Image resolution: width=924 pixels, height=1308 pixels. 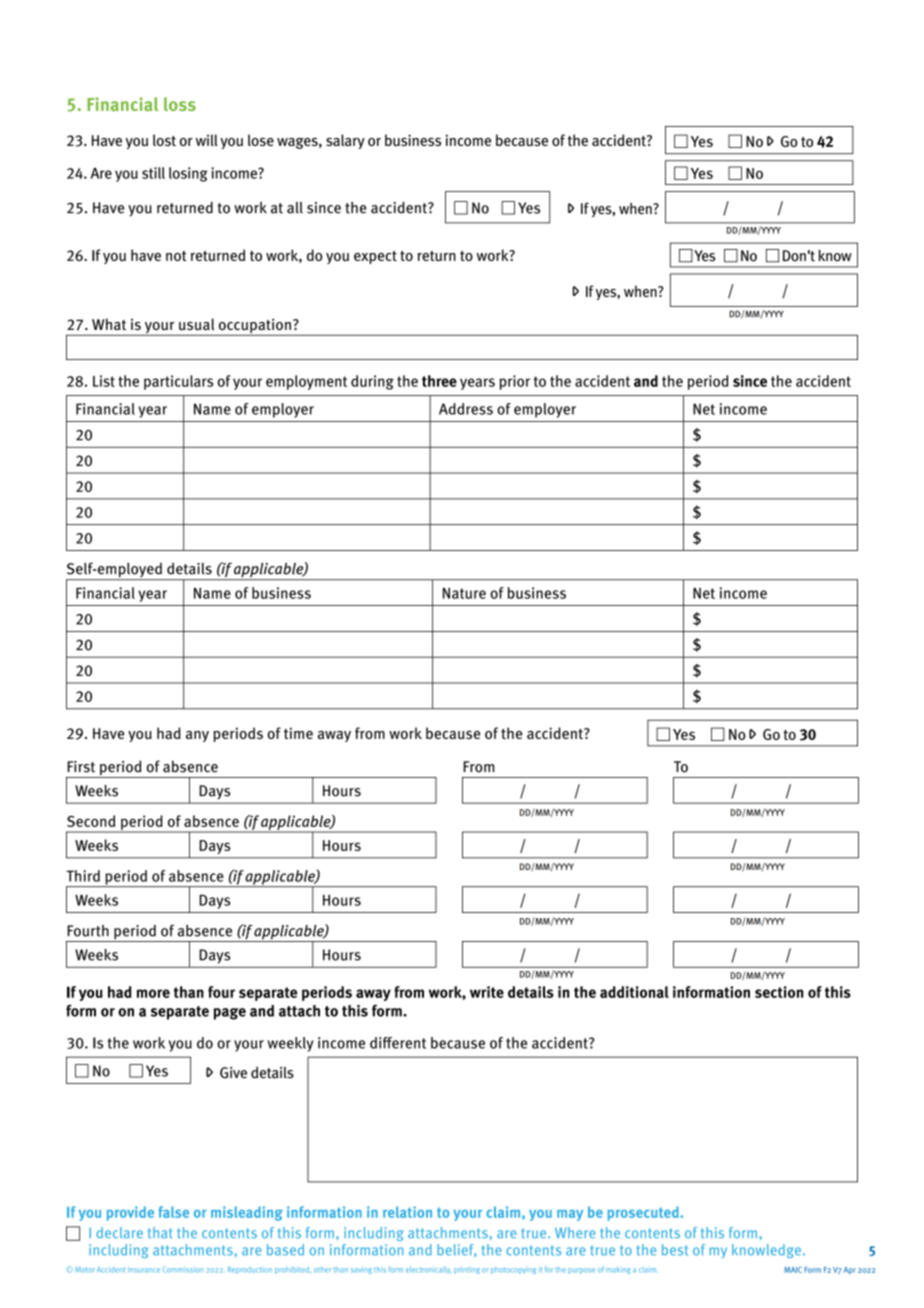 I want to click on lost, so click(x=164, y=140).
